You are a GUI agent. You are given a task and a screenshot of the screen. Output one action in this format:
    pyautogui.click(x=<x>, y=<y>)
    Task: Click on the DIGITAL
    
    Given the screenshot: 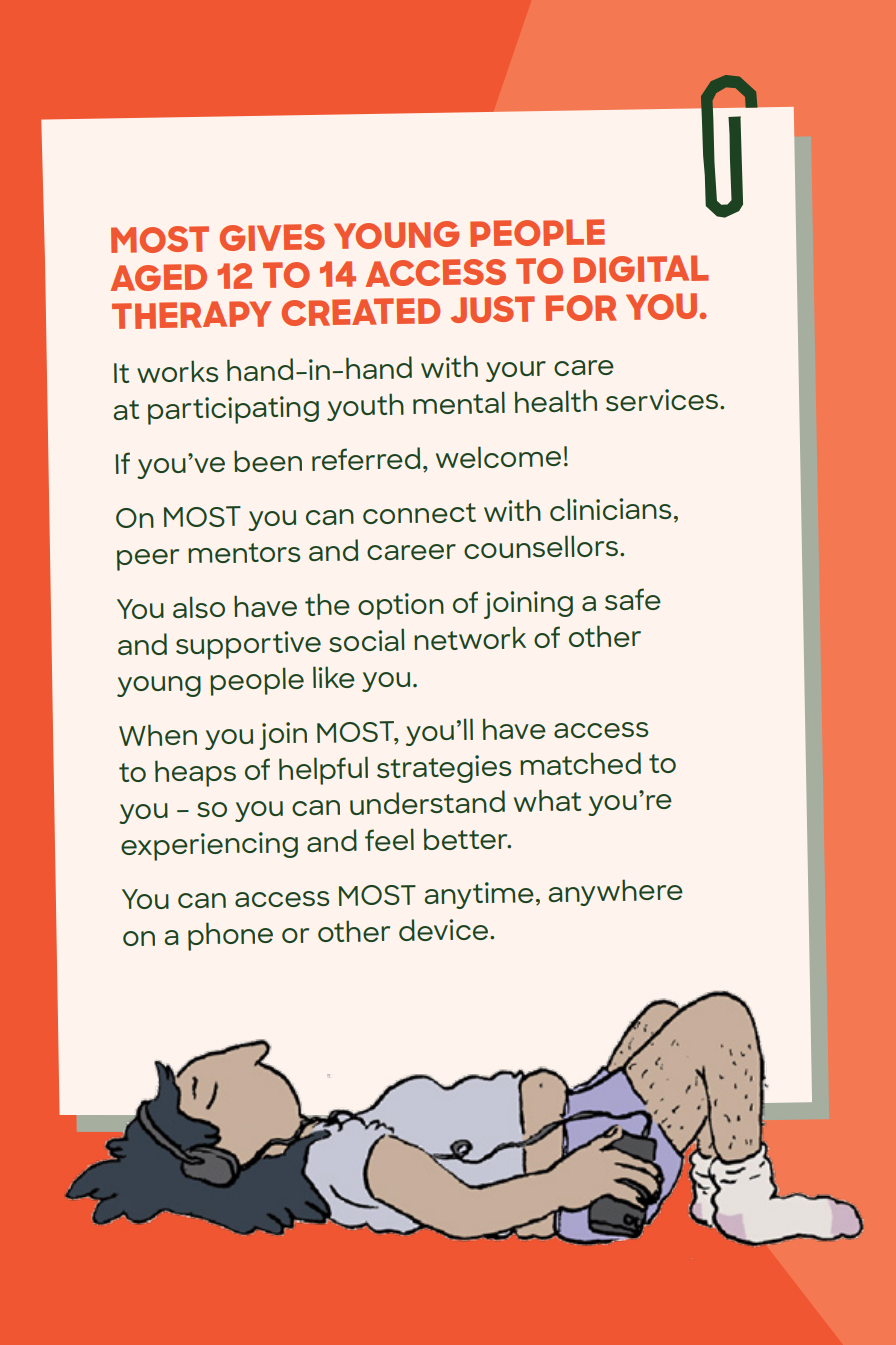 What is the action you would take?
    pyautogui.click(x=641, y=269)
